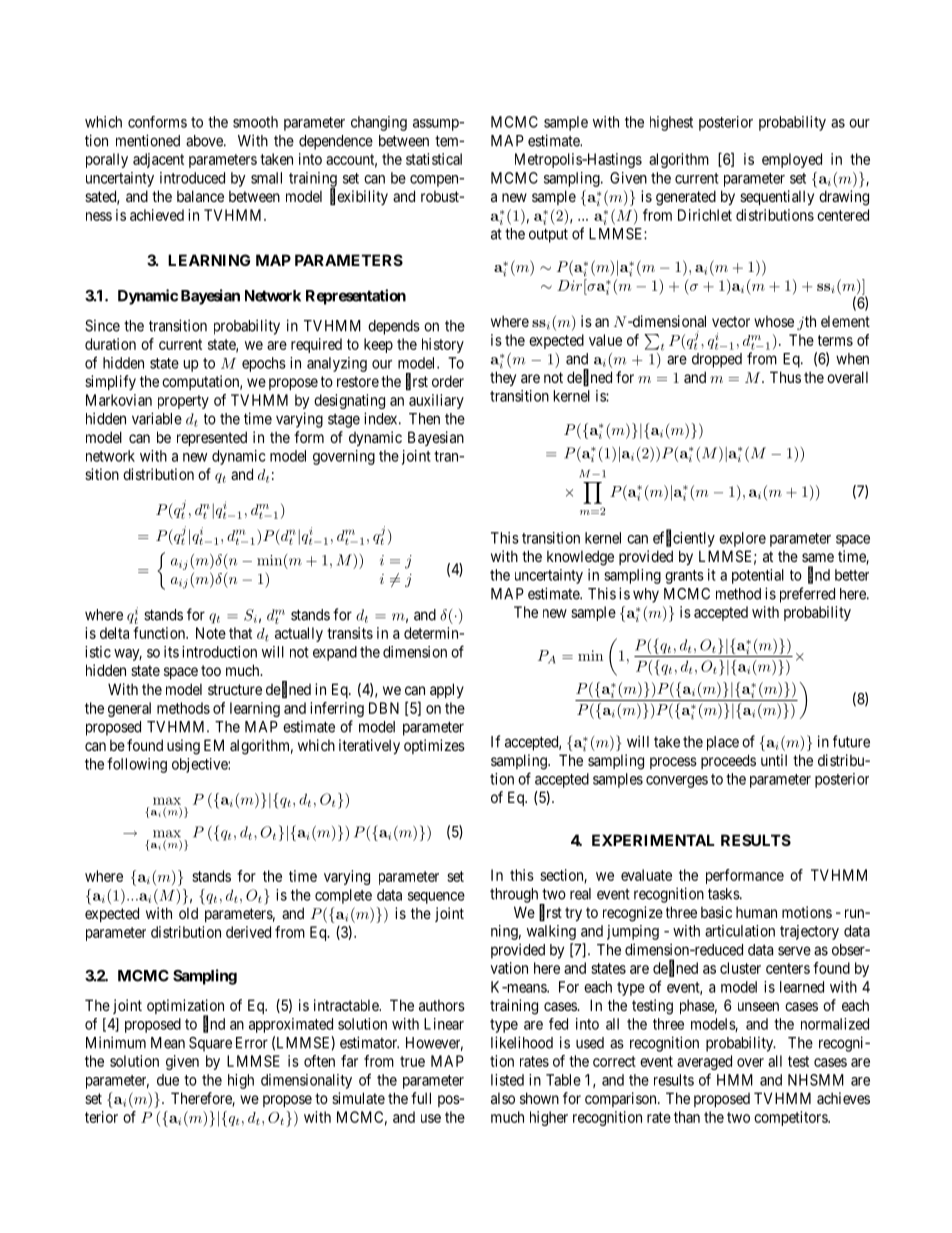 The image size is (952, 1233). Describe the element at coordinates (211, 633) in the document. I see `Note` at that location.
